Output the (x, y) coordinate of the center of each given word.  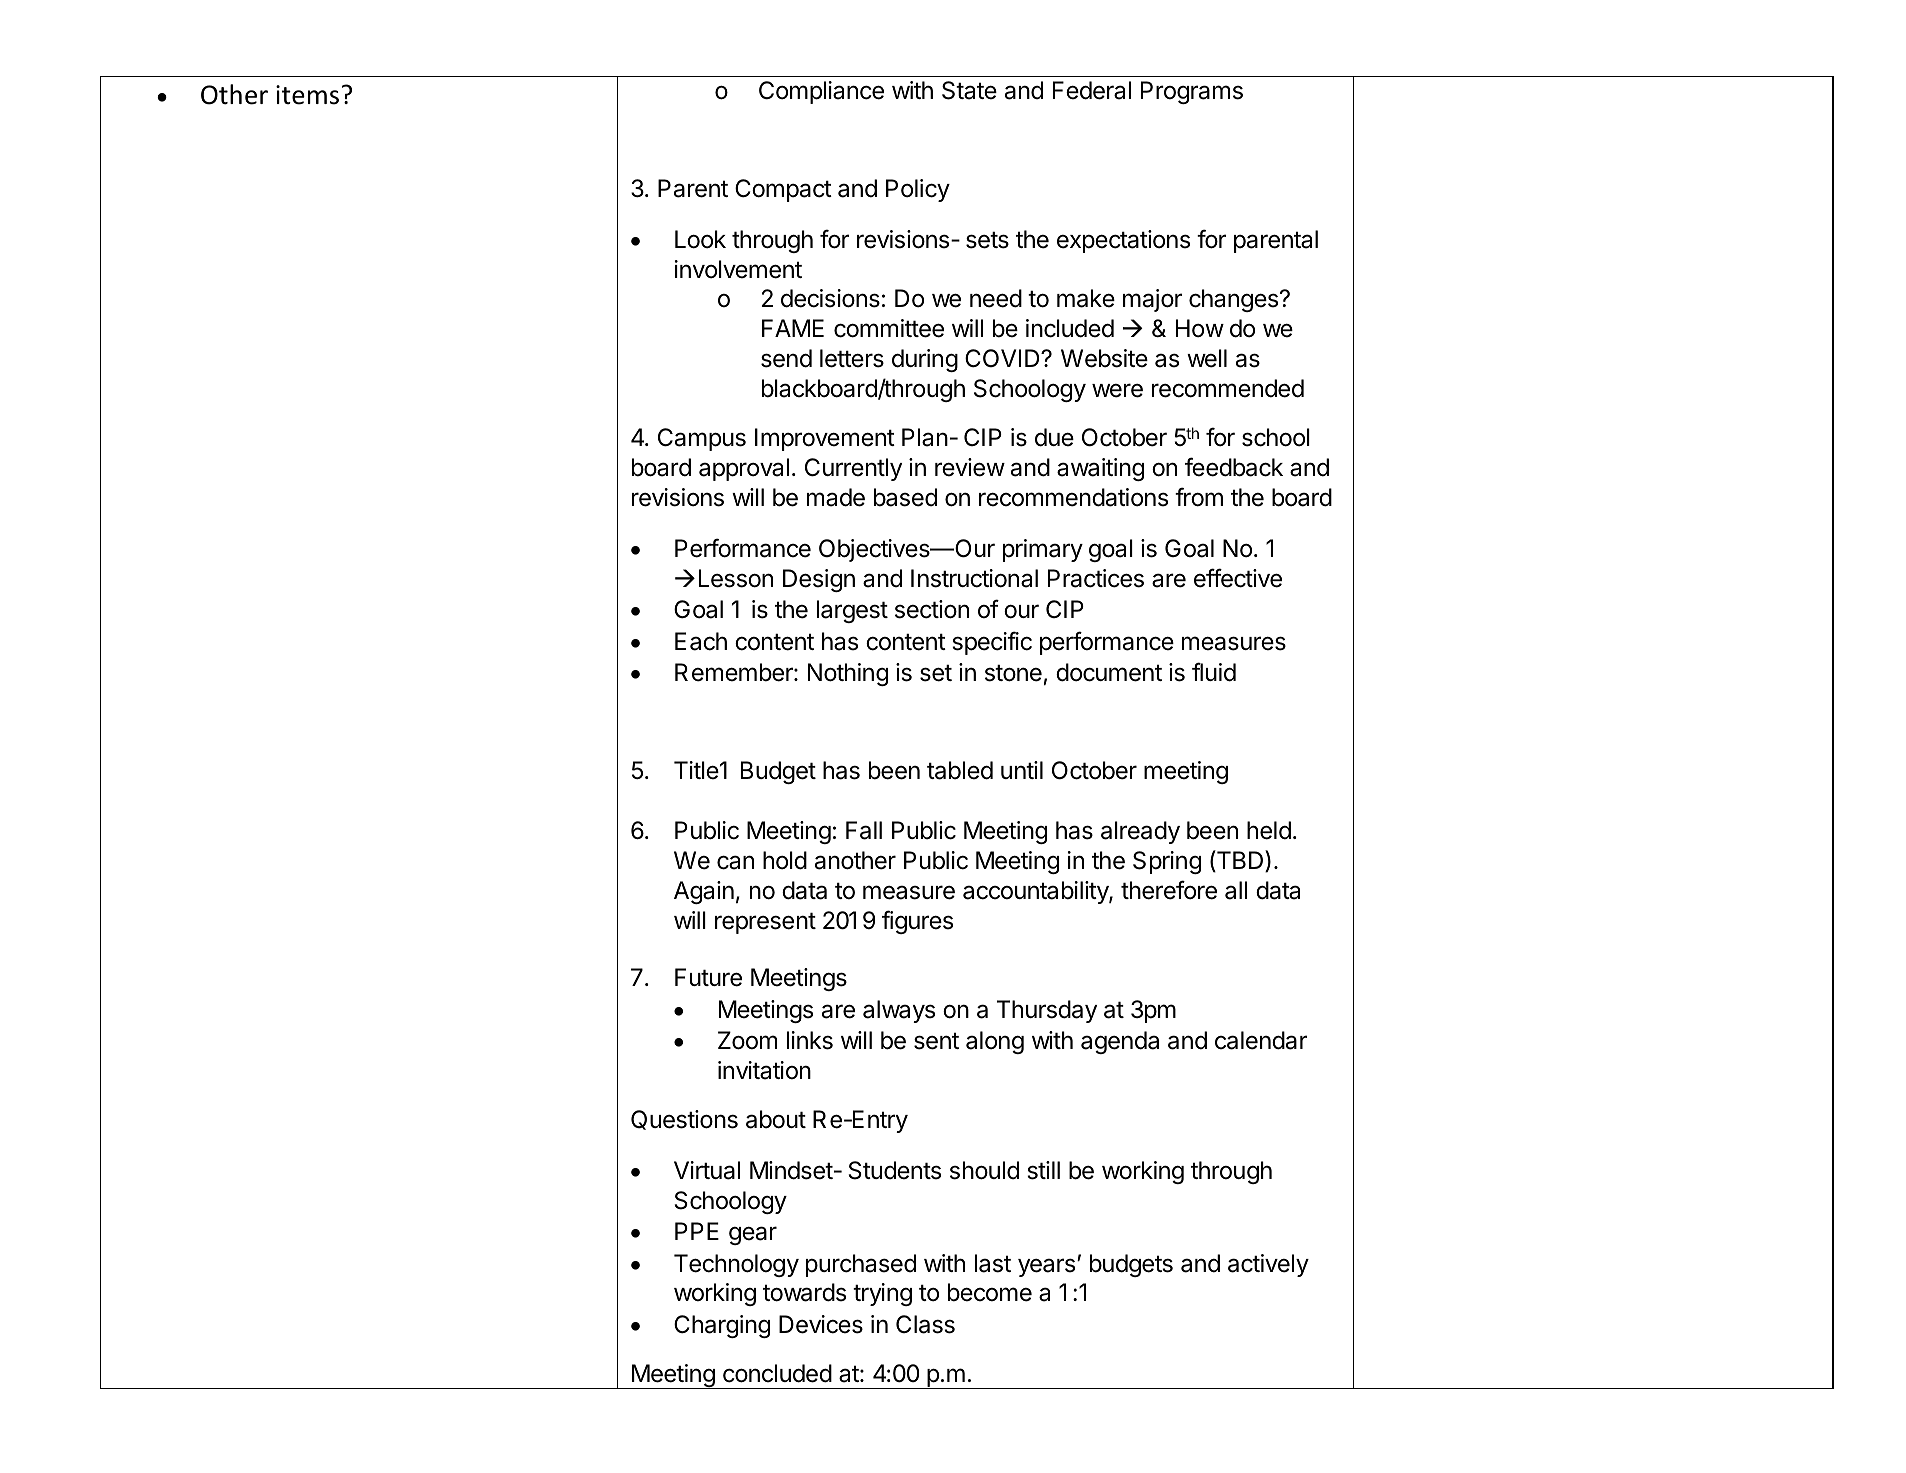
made (836, 497)
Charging (722, 1326)
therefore (1169, 890)
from (1199, 497)
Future (708, 977)
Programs (1192, 92)
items (307, 95)
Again (704, 892)
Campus (702, 439)
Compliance (821, 92)
